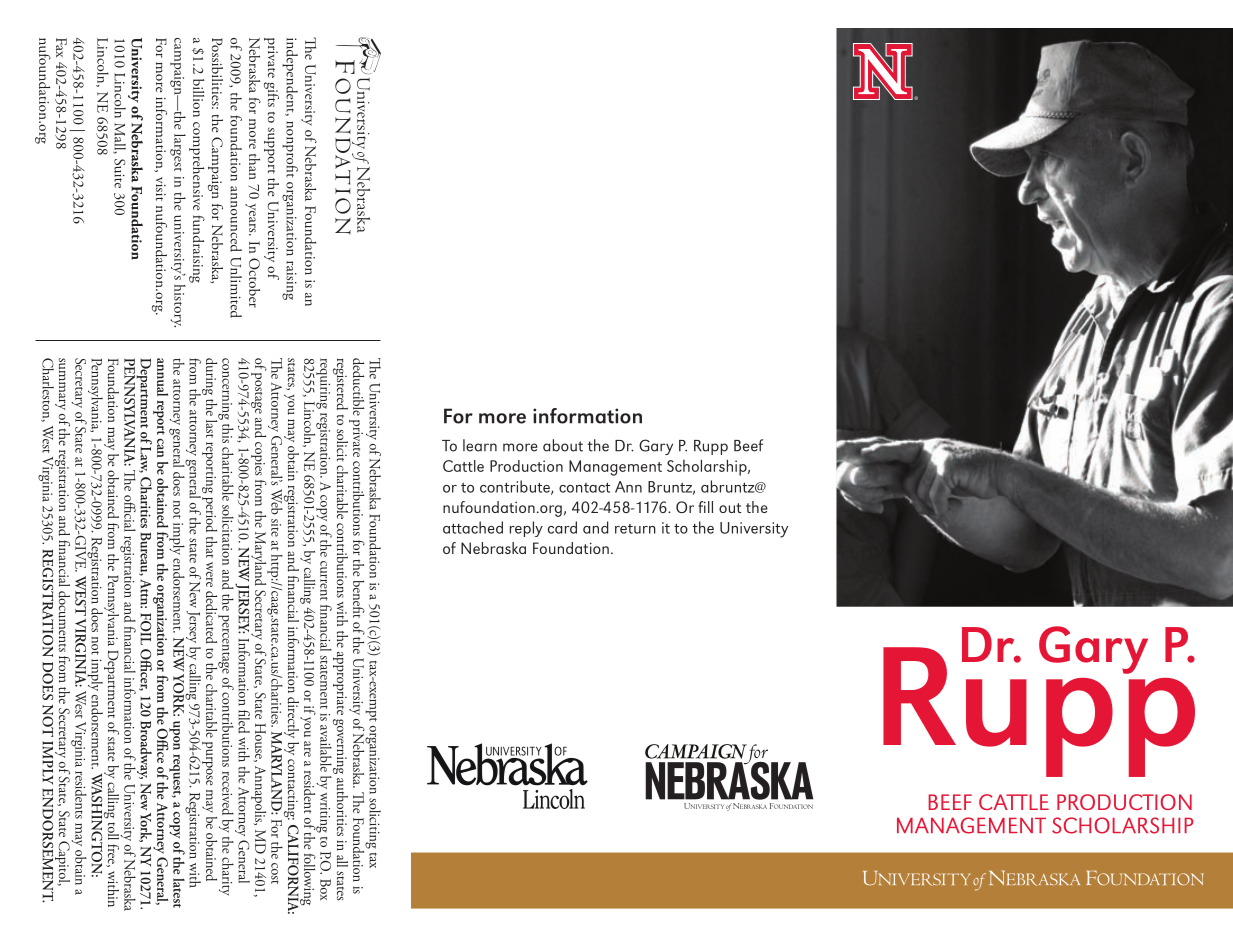 This screenshot has height=952, width=1233. Describe the element at coordinates (563, 445) in the screenshot. I see `about` at that location.
